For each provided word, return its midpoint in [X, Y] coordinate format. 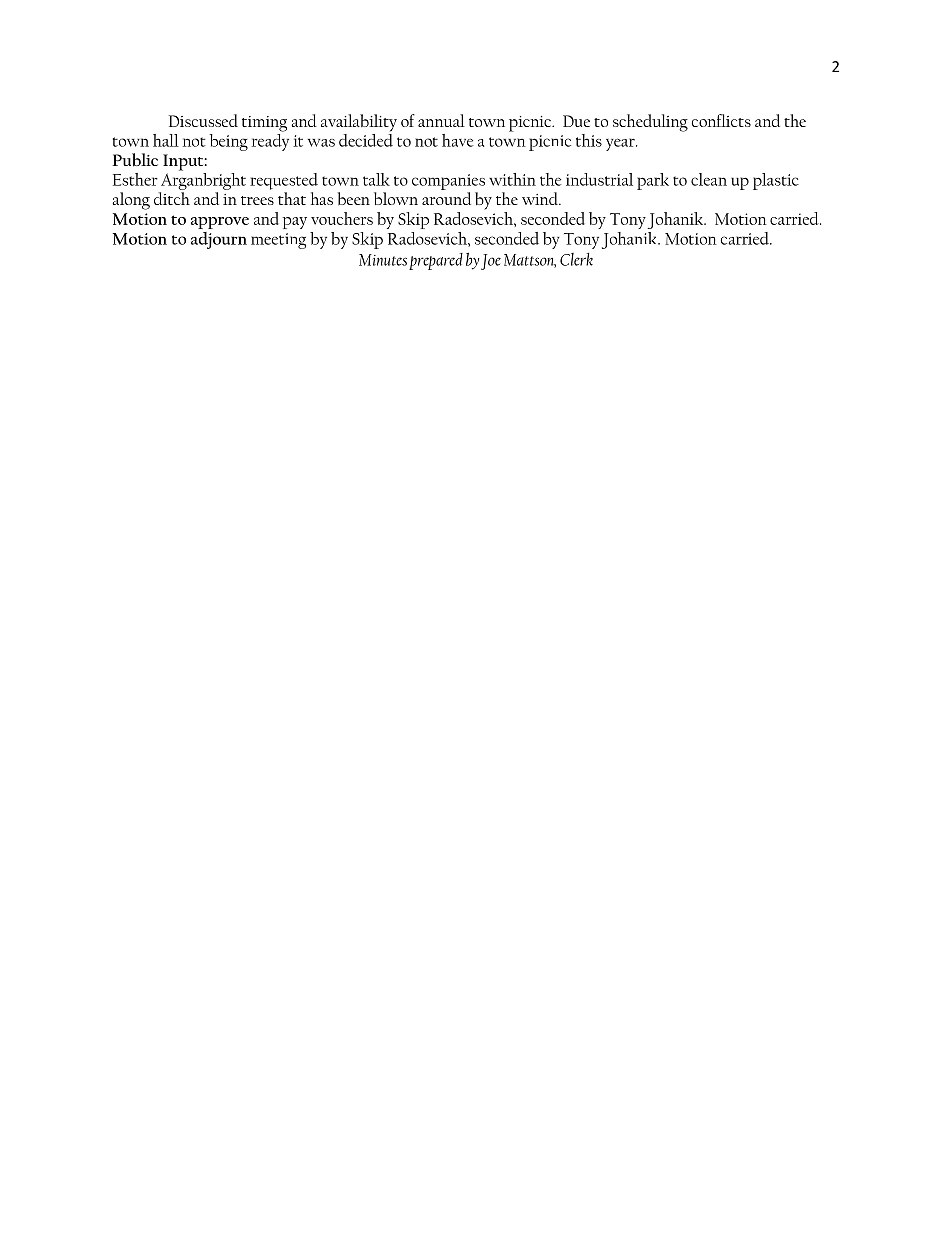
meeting [278, 241]
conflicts [721, 120]
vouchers [342, 218]
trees [257, 200]
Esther [135, 179]
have [457, 140]
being [229, 142]
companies [448, 182]
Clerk [576, 259]
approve [220, 223]
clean [709, 179]
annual [441, 120]
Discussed [203, 120]
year [621, 144]
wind [541, 198]
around [446, 198]
